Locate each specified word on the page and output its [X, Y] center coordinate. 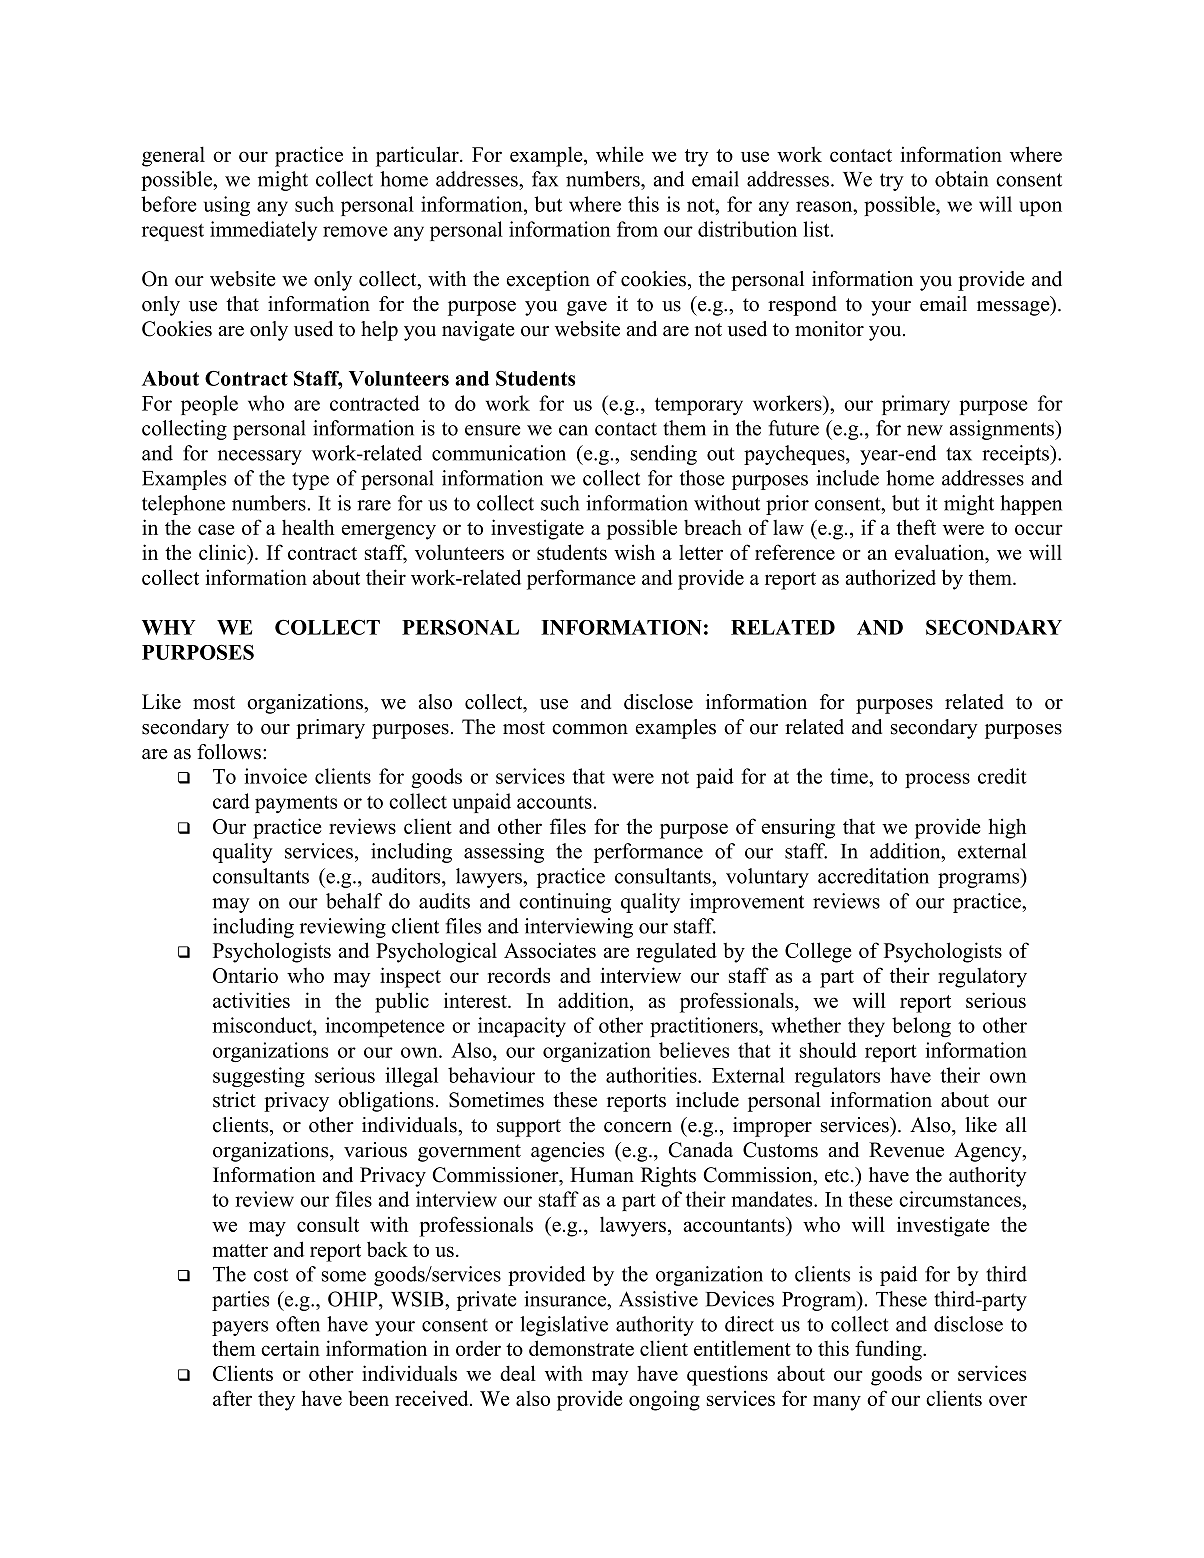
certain [290, 1348]
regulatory [982, 978]
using [227, 206]
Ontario [245, 975]
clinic [223, 552]
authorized [890, 577]
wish [634, 552]
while [619, 154]
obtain [962, 179]
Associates [550, 950]
